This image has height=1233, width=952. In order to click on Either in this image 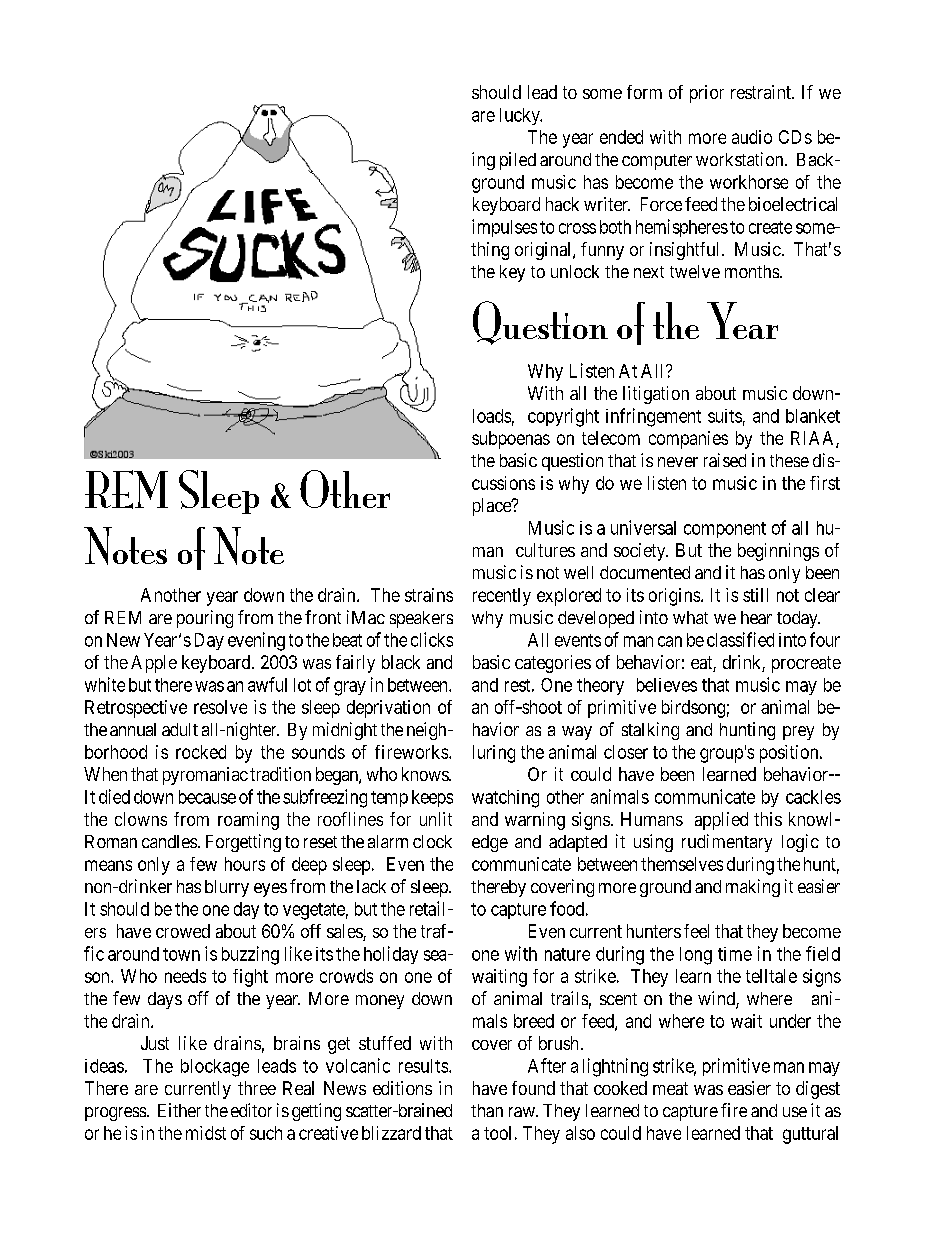, I will do `click(179, 1110)`.
